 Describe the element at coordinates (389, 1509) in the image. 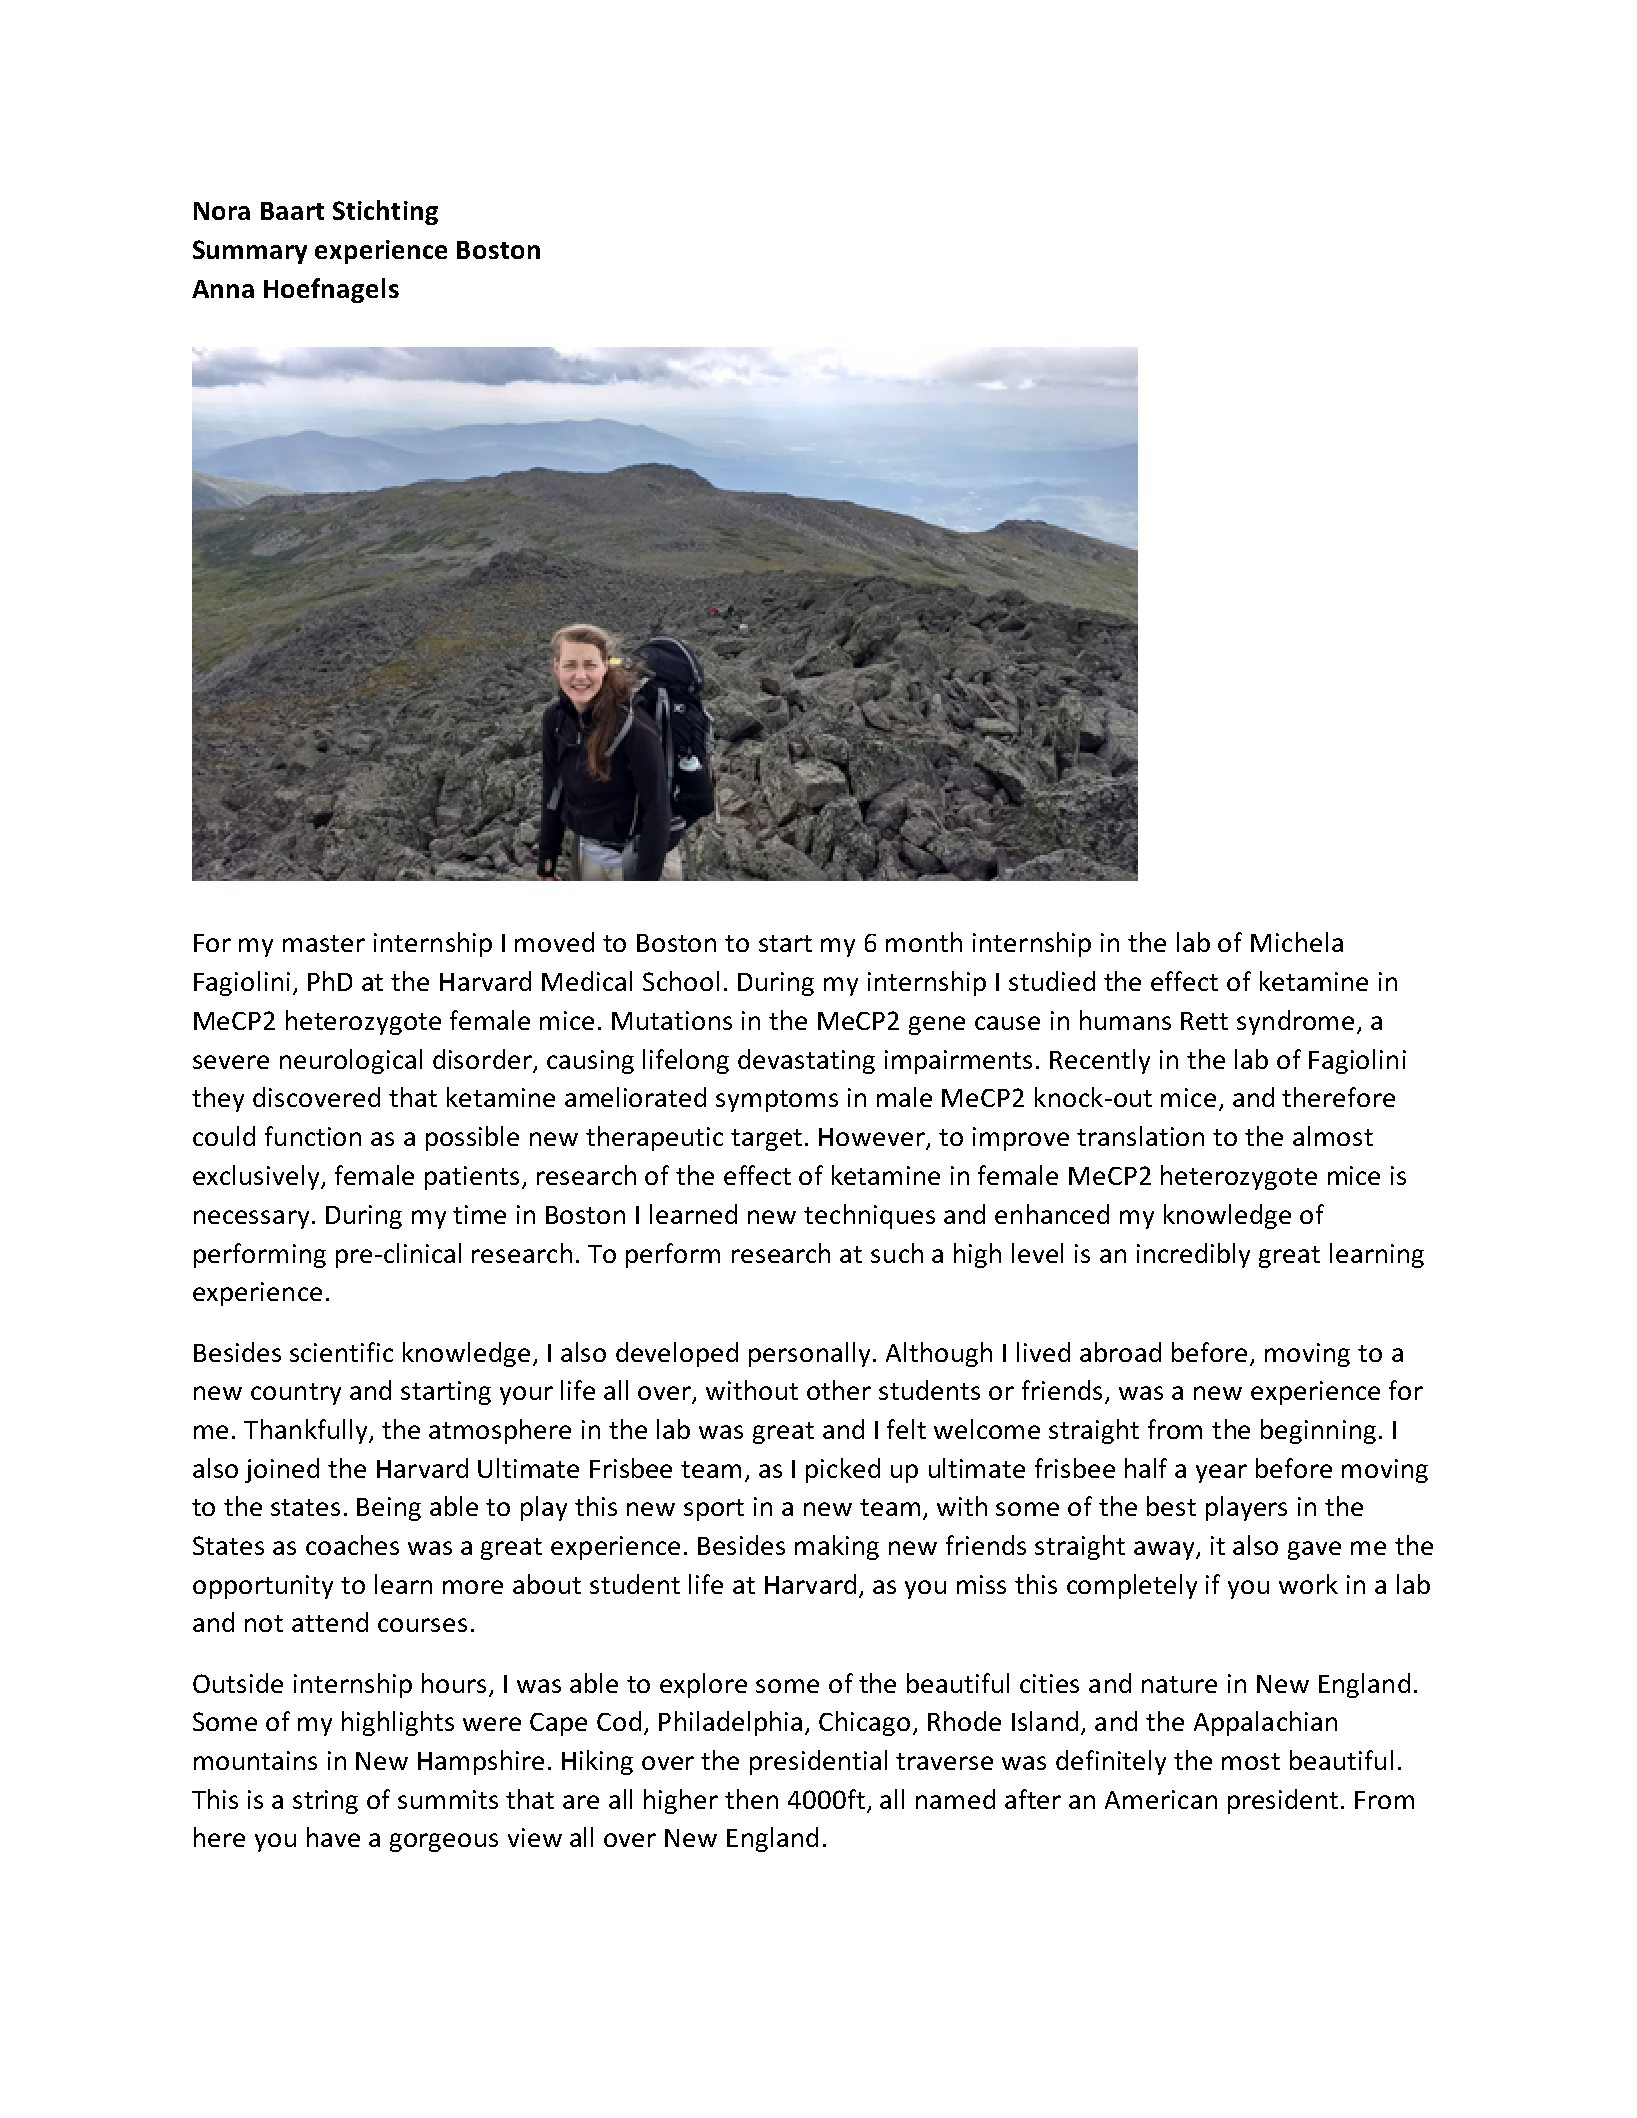

I see `Being` at that location.
